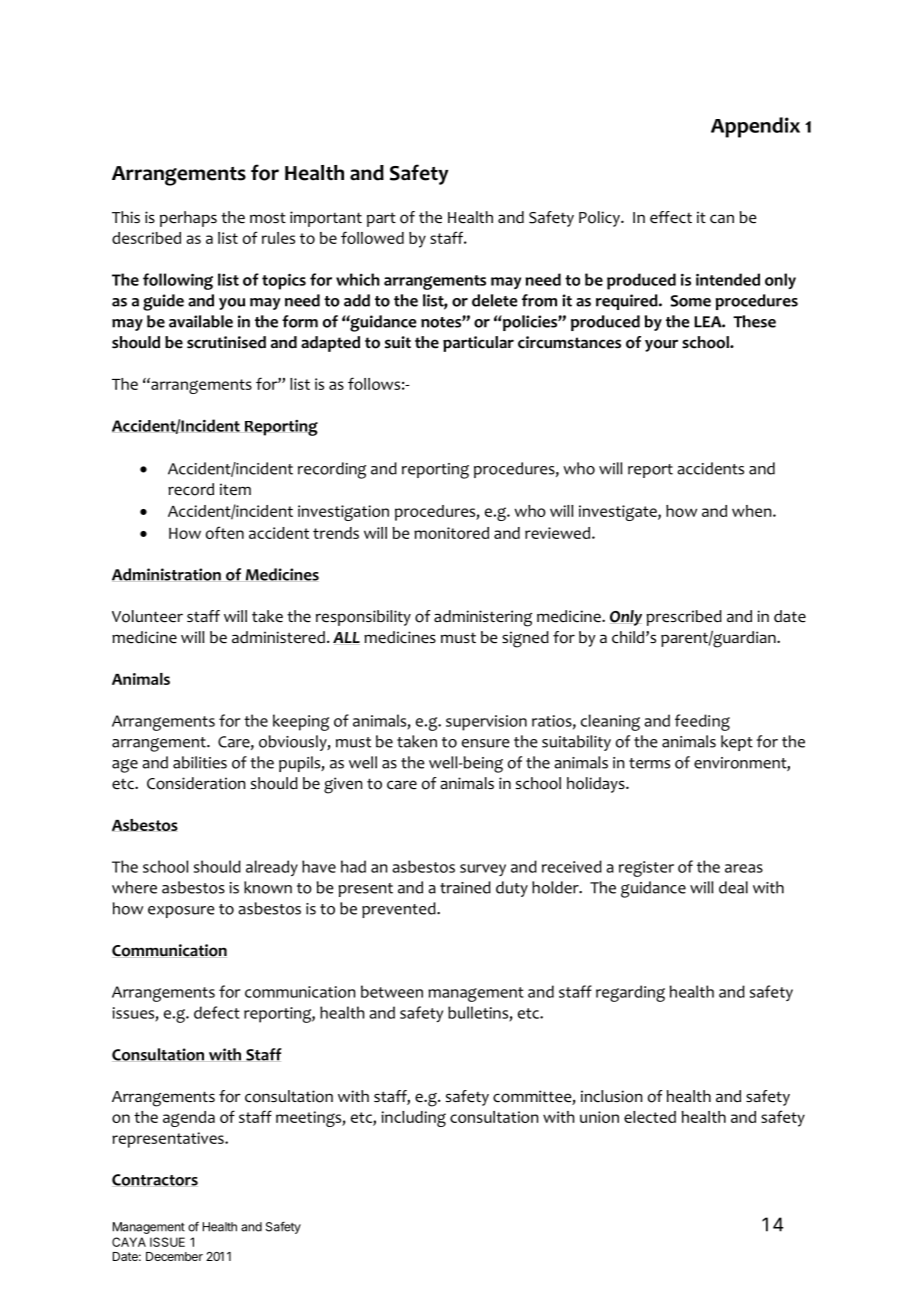 The height and width of the image is (1308, 924). What do you see at coordinates (646, 869) in the image?
I see `register` at bounding box center [646, 869].
